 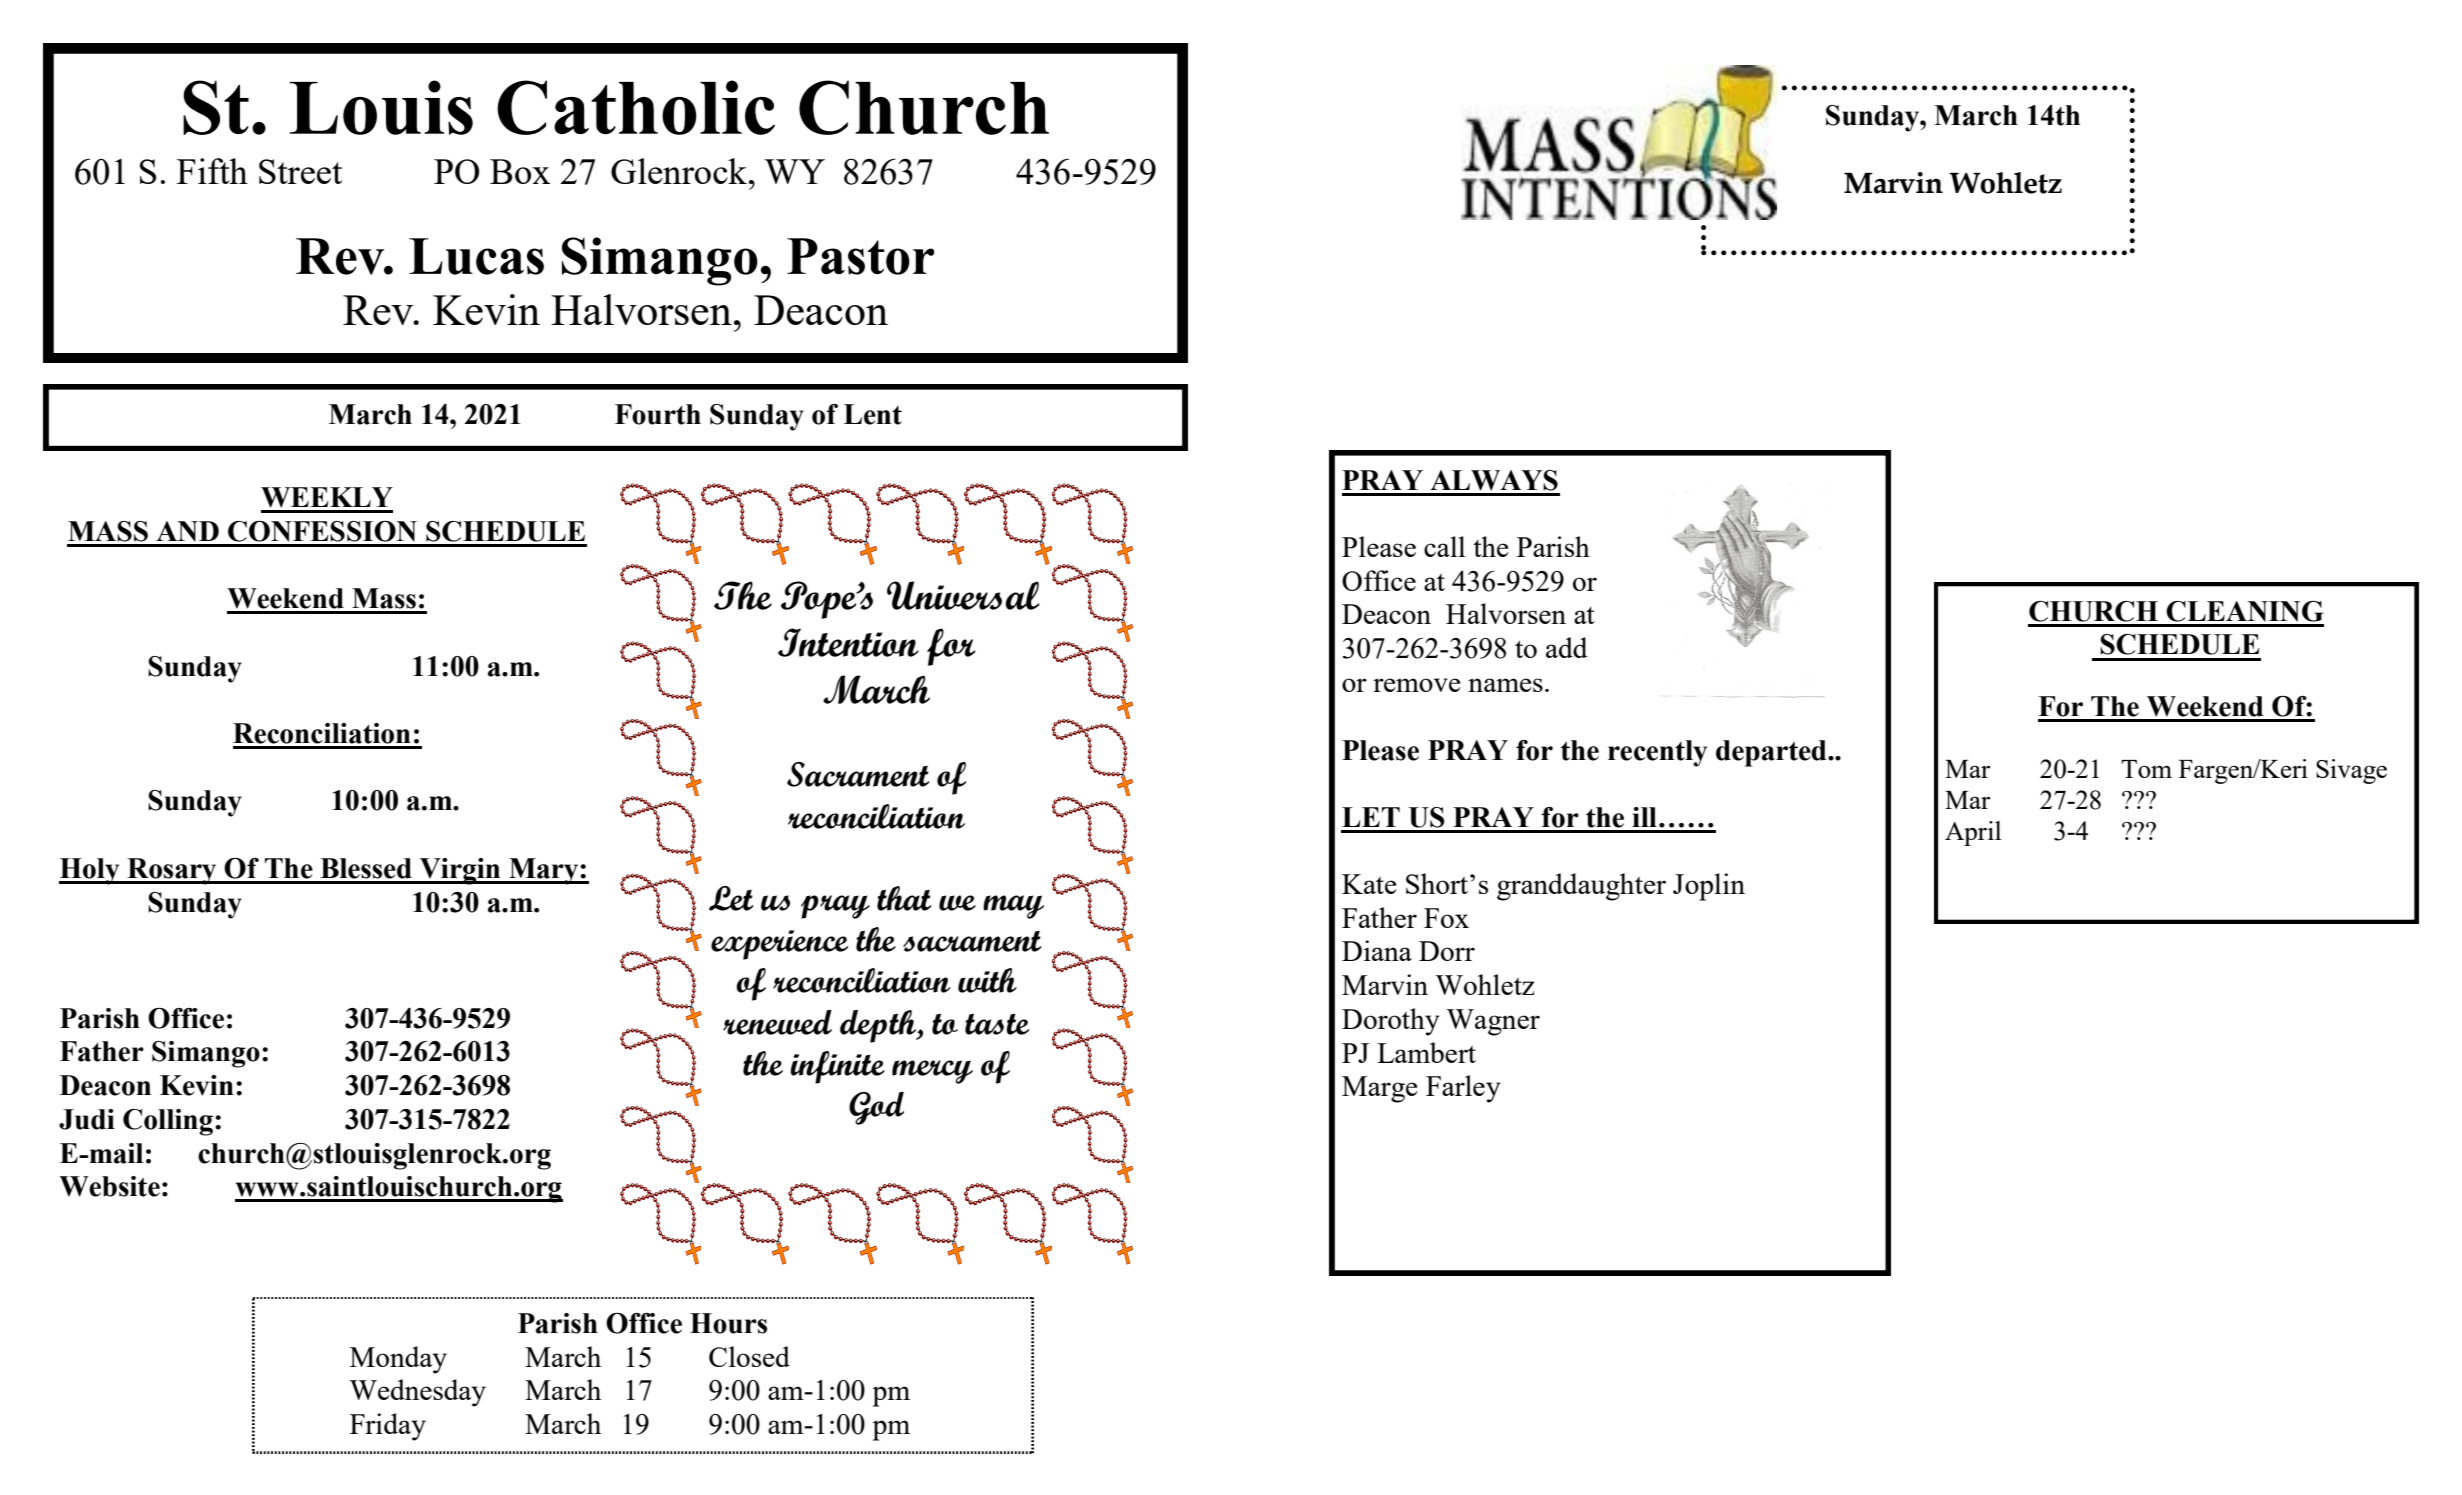 What do you see at coordinates (300, 171) in the screenshot?
I see `Street` at bounding box center [300, 171].
